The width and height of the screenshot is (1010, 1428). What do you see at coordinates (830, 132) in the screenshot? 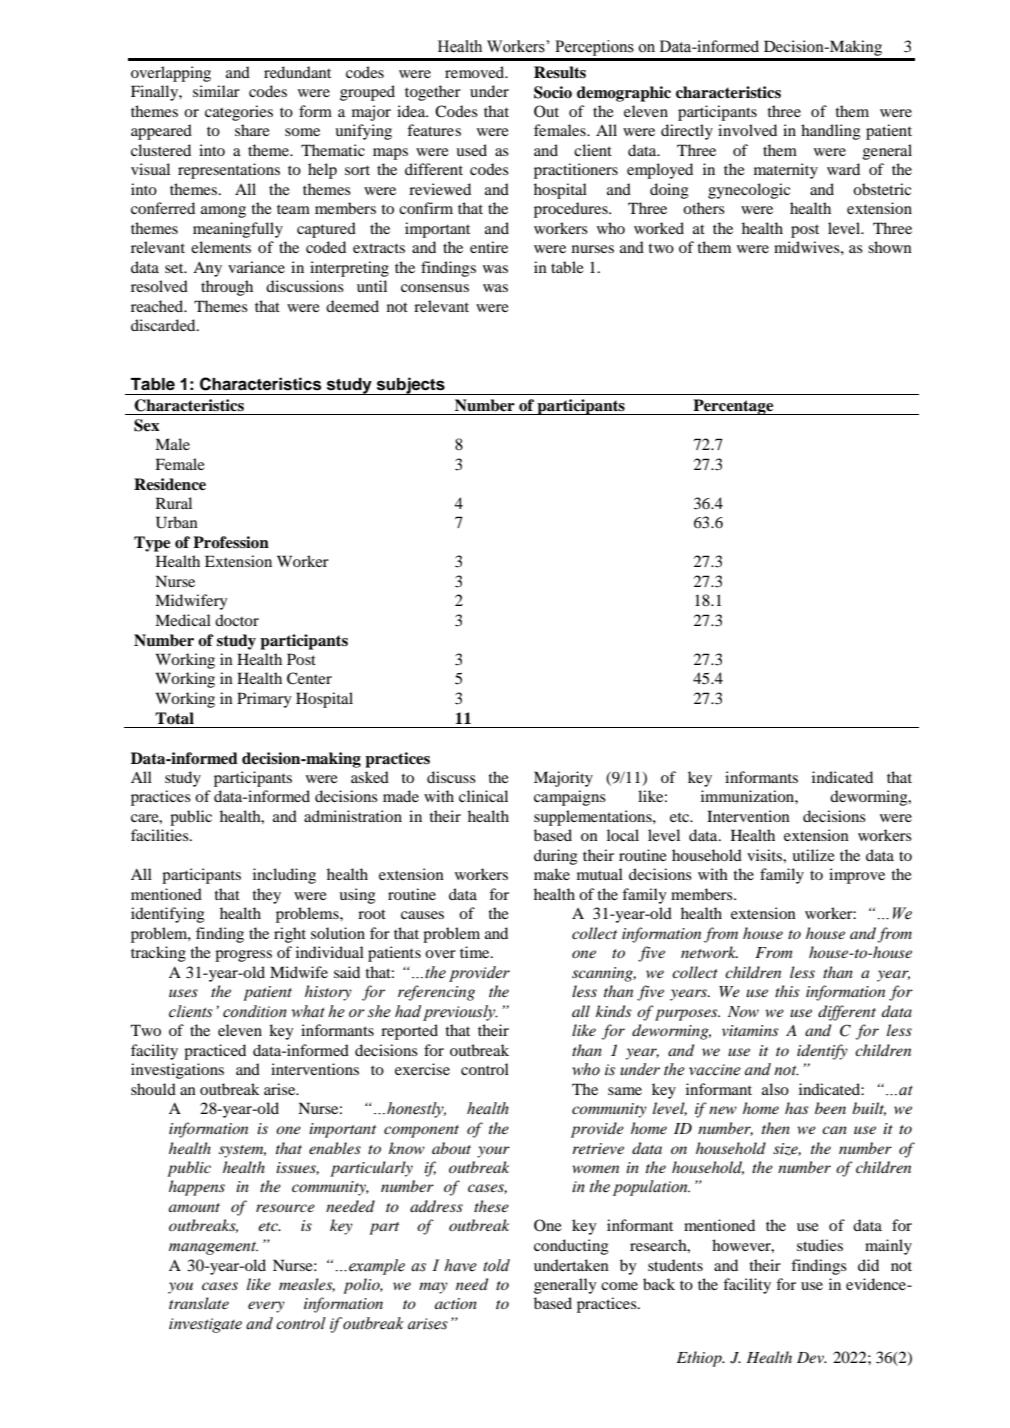
I see `handling` at bounding box center [830, 132].
